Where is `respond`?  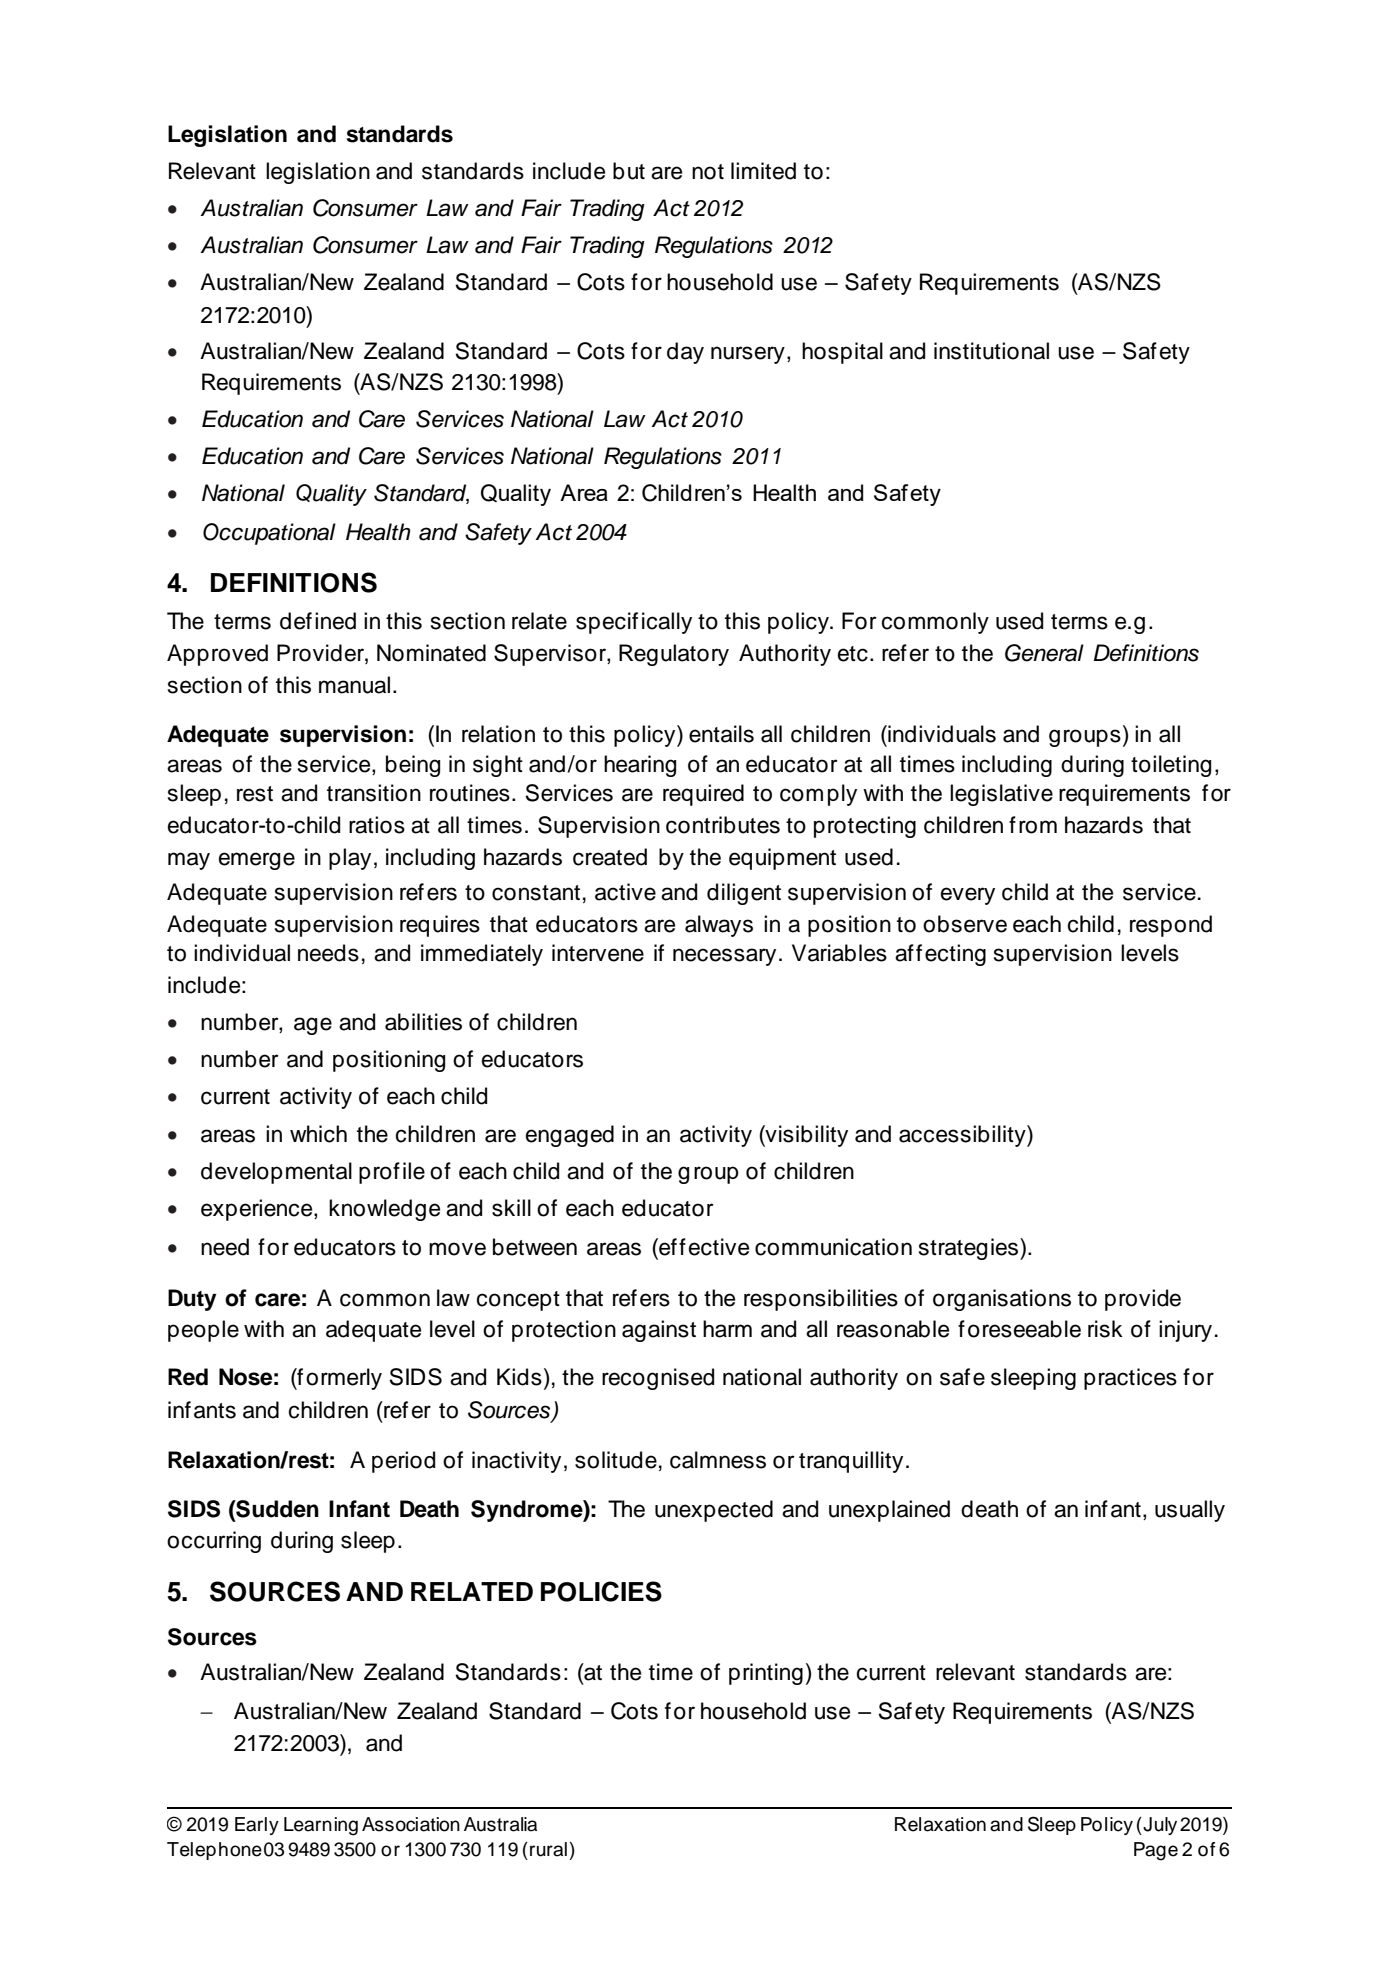 respond is located at coordinates (1171, 926).
